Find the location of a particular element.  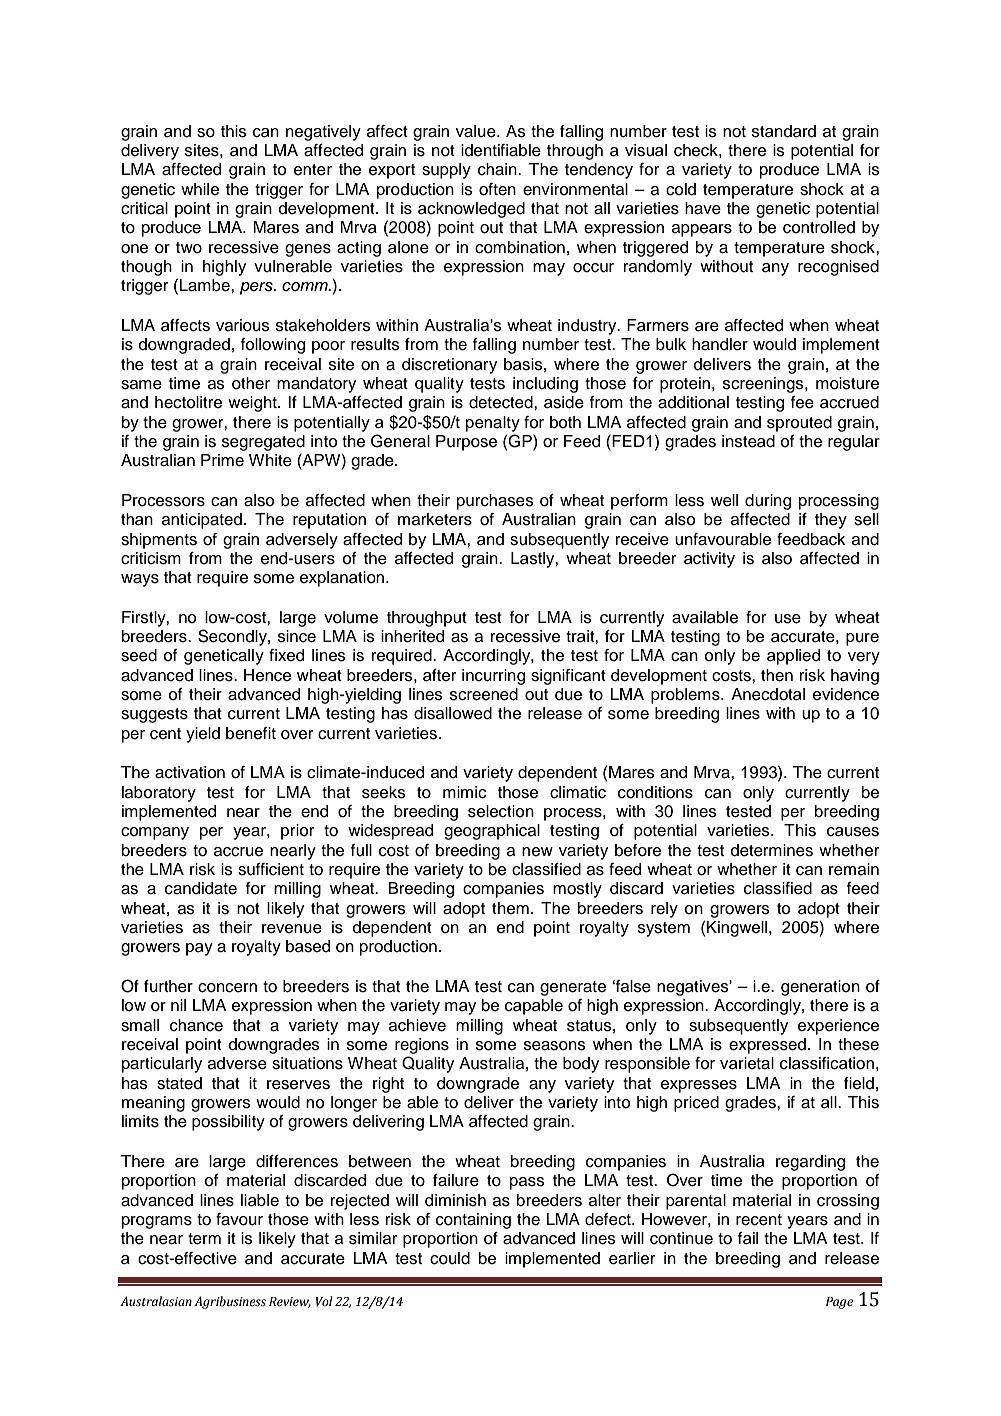

while is located at coordinates (200, 189).
